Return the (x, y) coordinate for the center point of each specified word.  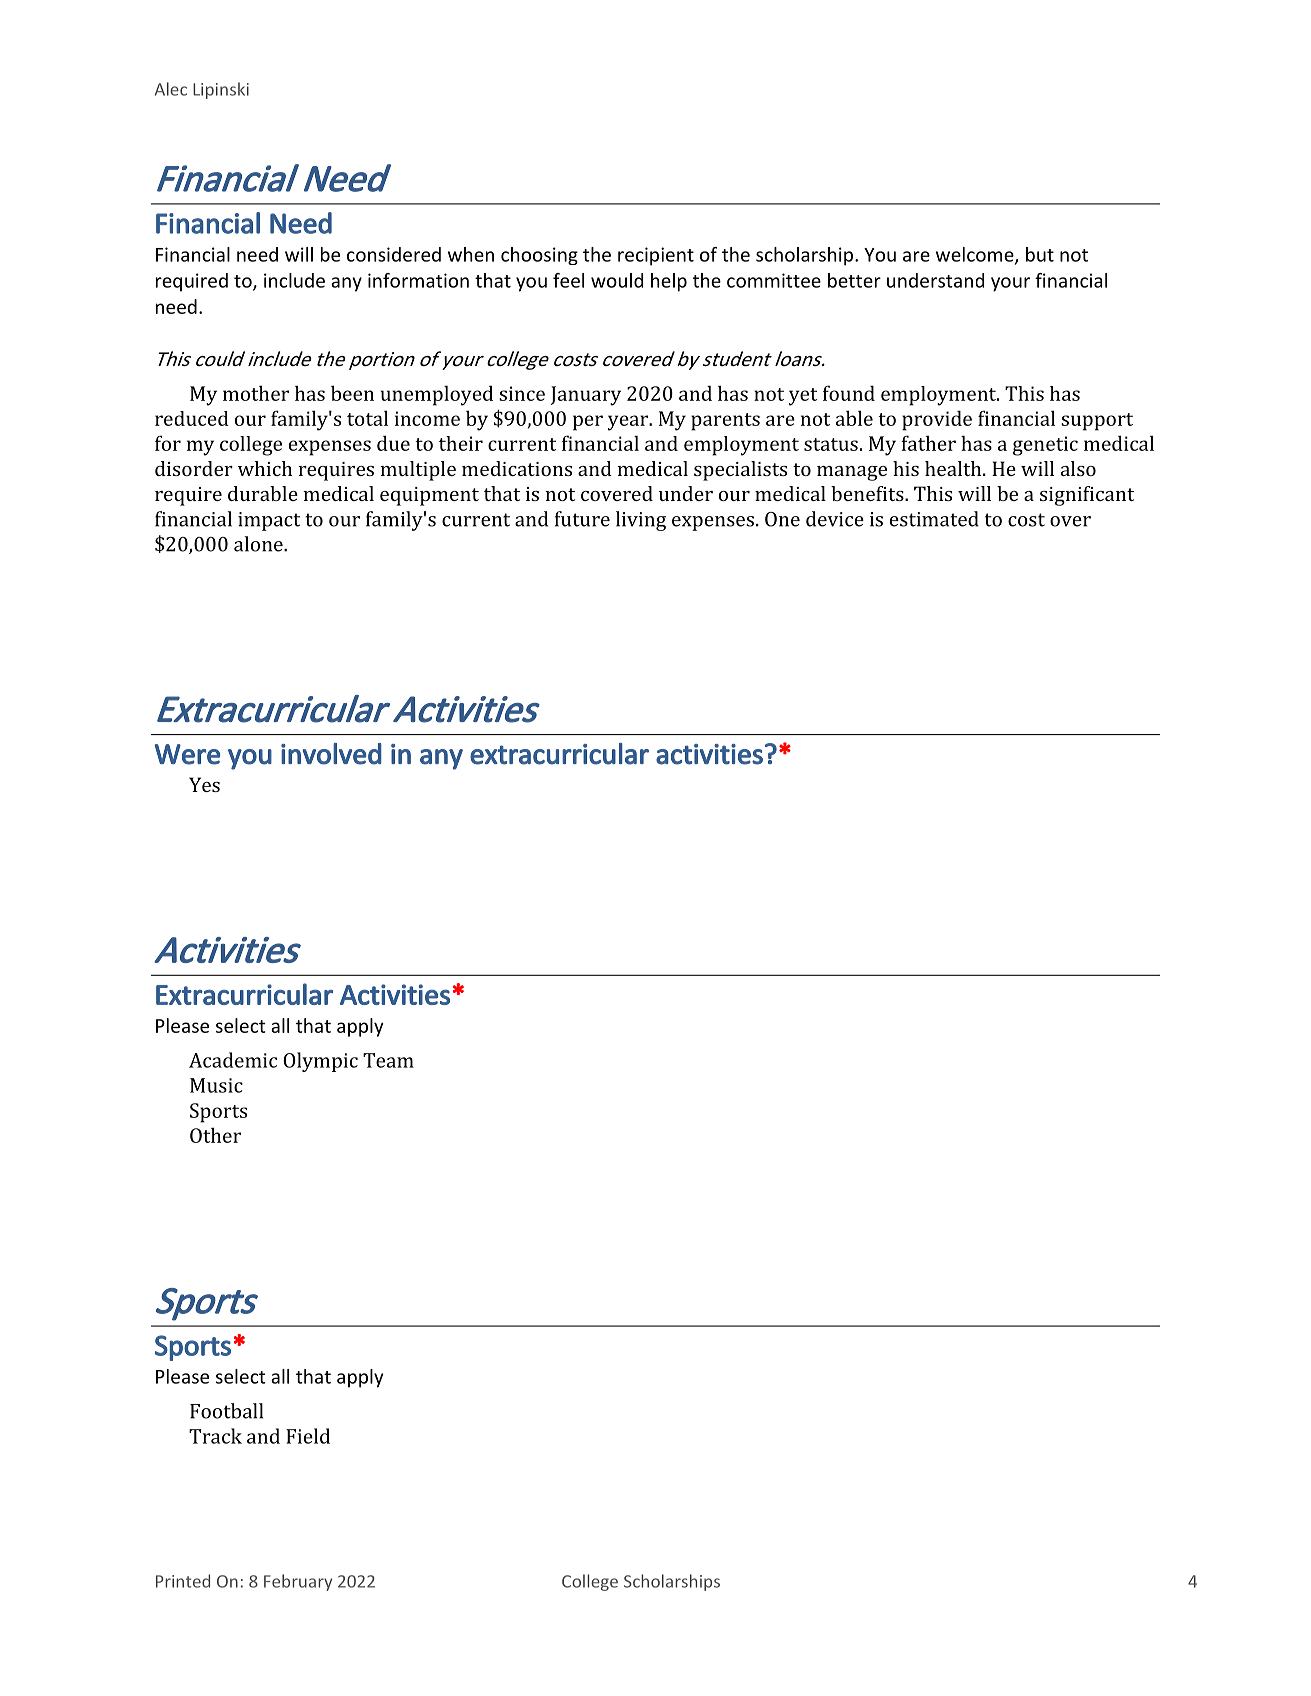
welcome (976, 255)
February (298, 1582)
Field (308, 1436)
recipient (656, 256)
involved (331, 754)
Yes (204, 784)
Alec (171, 89)
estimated (934, 519)
